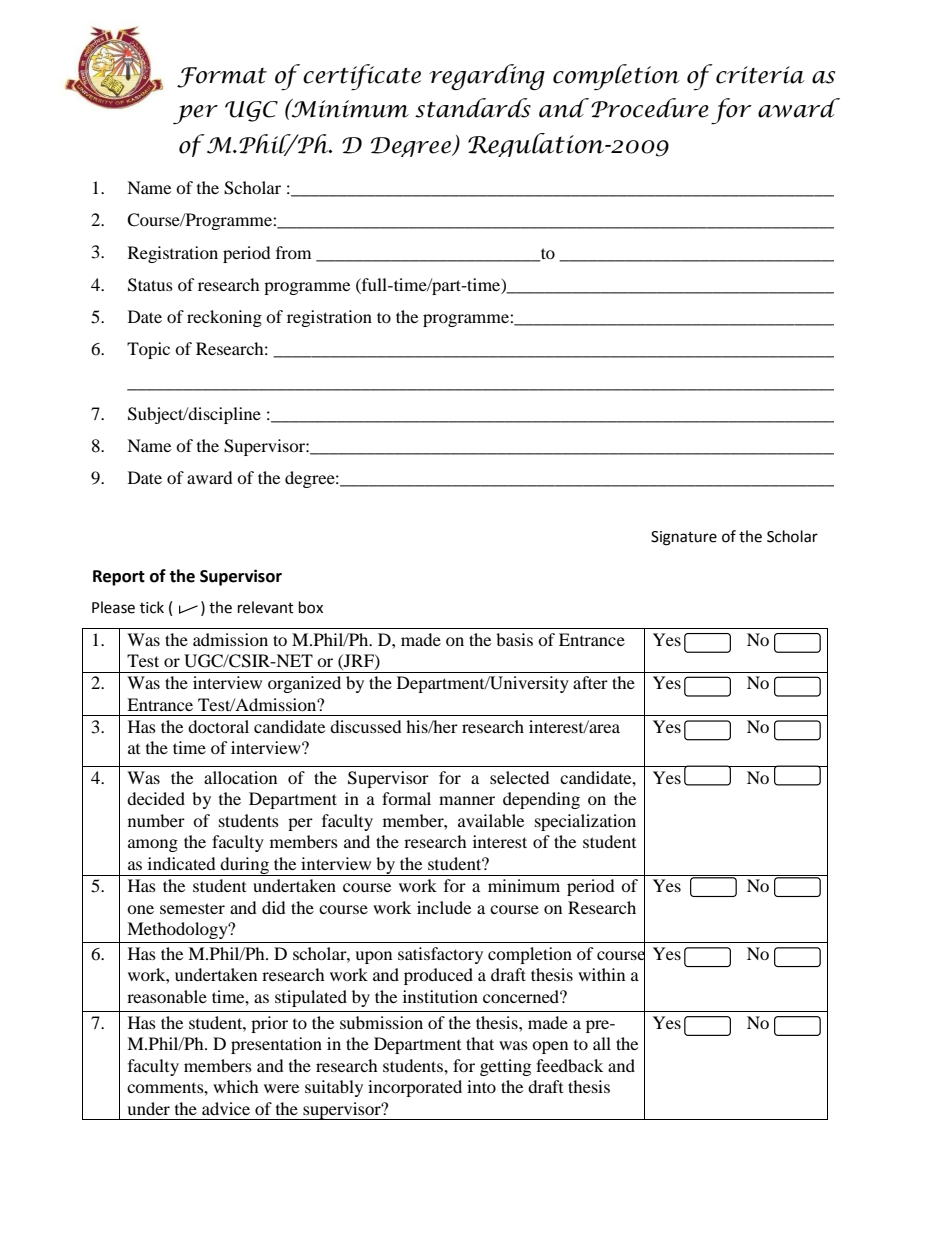  Describe the element at coordinates (514, 639) in the screenshot. I see `basis` at that location.
